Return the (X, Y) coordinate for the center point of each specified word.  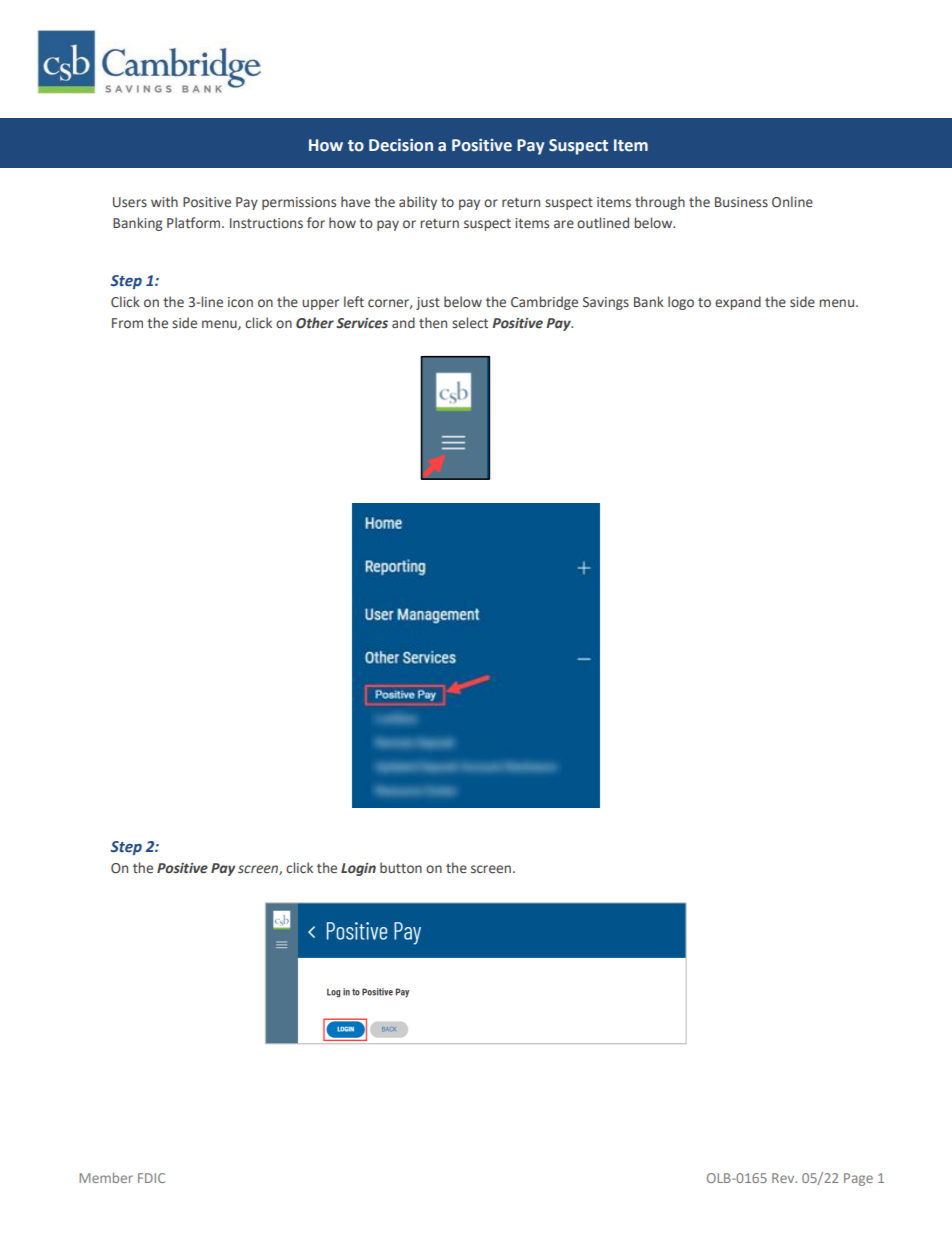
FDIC (151, 1178)
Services (362, 323)
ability (418, 203)
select (470, 323)
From (127, 323)
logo (681, 303)
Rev (784, 1178)
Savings (606, 303)
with (164, 201)
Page (858, 1179)
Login (358, 869)
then (433, 323)
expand (738, 303)
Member (106, 1177)
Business (741, 202)
